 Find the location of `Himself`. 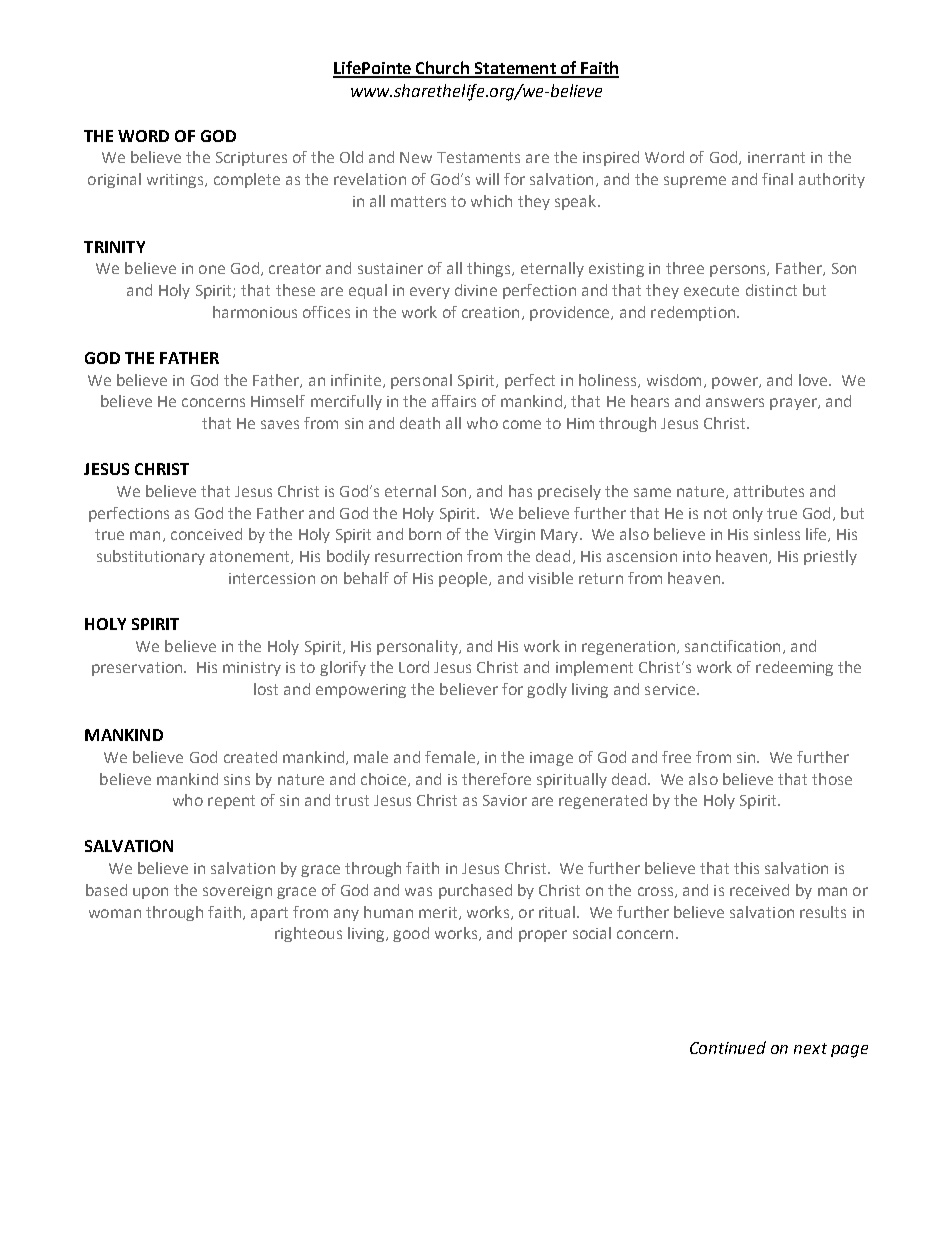

Himself is located at coordinates (278, 401).
